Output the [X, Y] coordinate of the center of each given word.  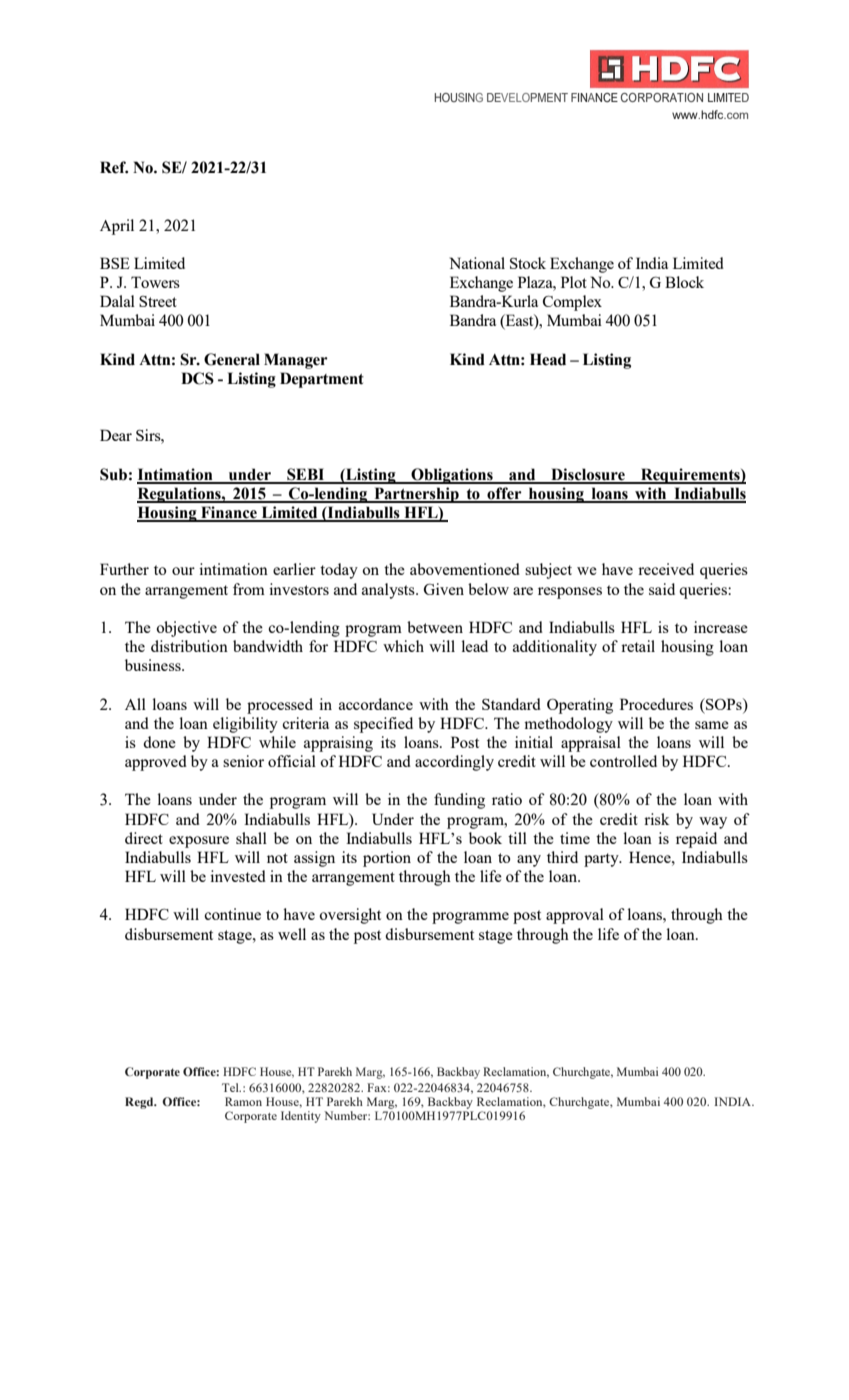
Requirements [690, 476]
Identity [301, 1117]
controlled [623, 761]
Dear [116, 435]
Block [684, 282]
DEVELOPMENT [527, 97]
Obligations [452, 476]
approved [156, 763]
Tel [231, 1087]
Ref [114, 167]
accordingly [454, 763]
